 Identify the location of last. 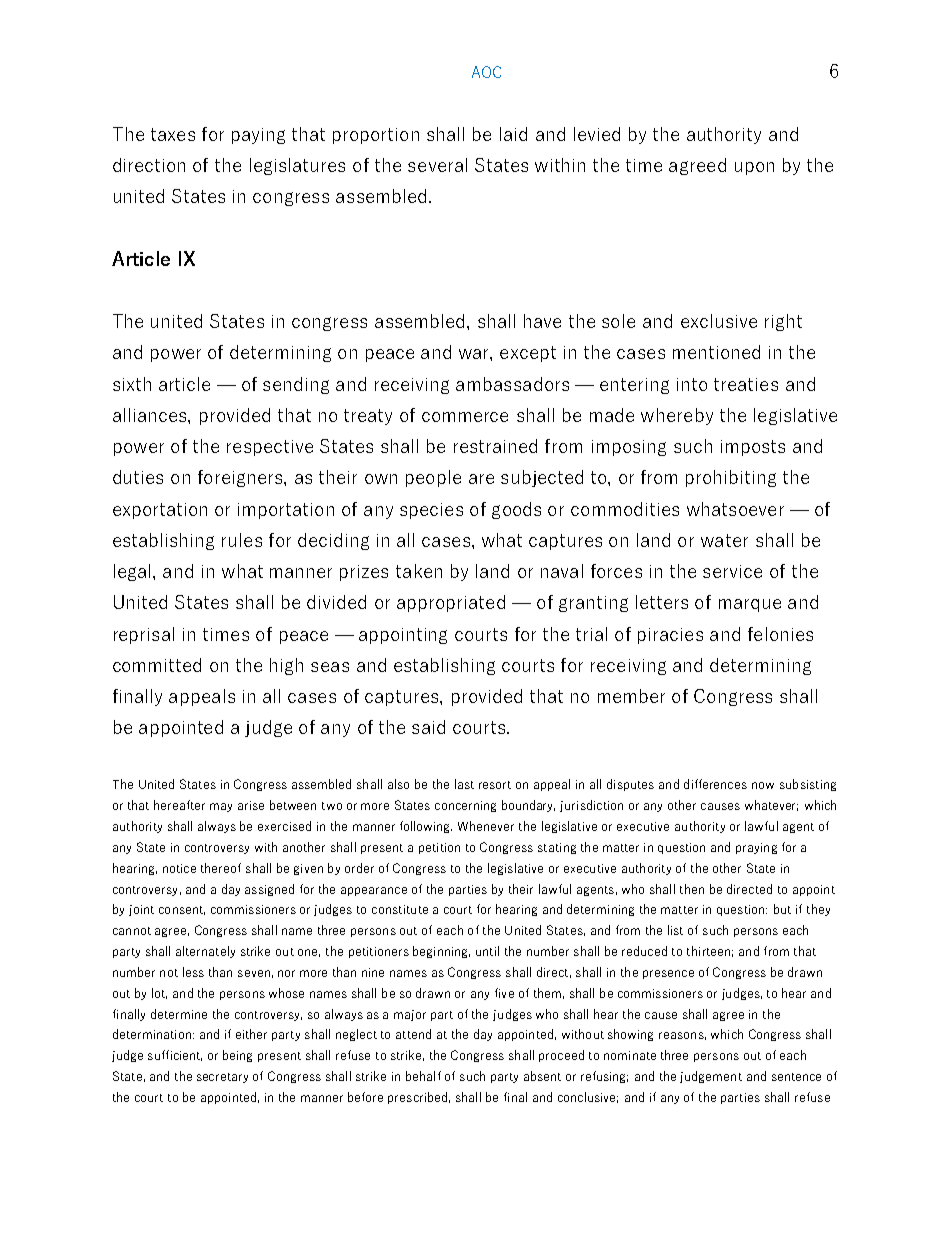
(464, 784).
